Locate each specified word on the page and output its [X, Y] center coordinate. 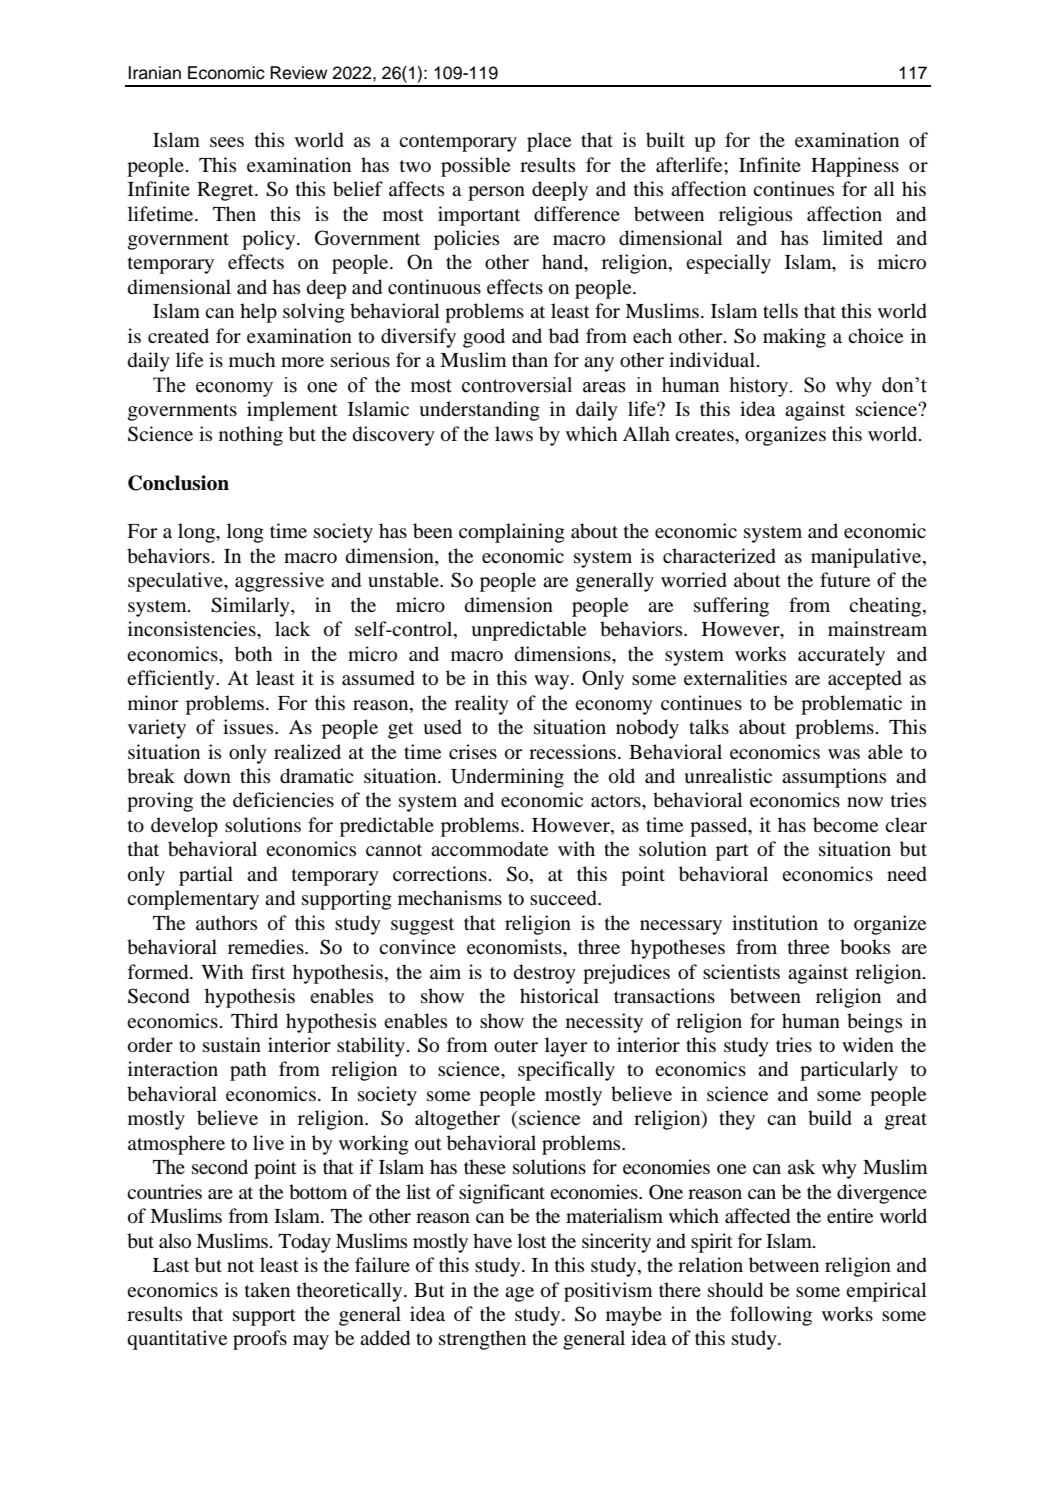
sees [227, 142]
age [519, 1294]
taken [267, 1289]
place [549, 142]
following [771, 1316]
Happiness [855, 167]
